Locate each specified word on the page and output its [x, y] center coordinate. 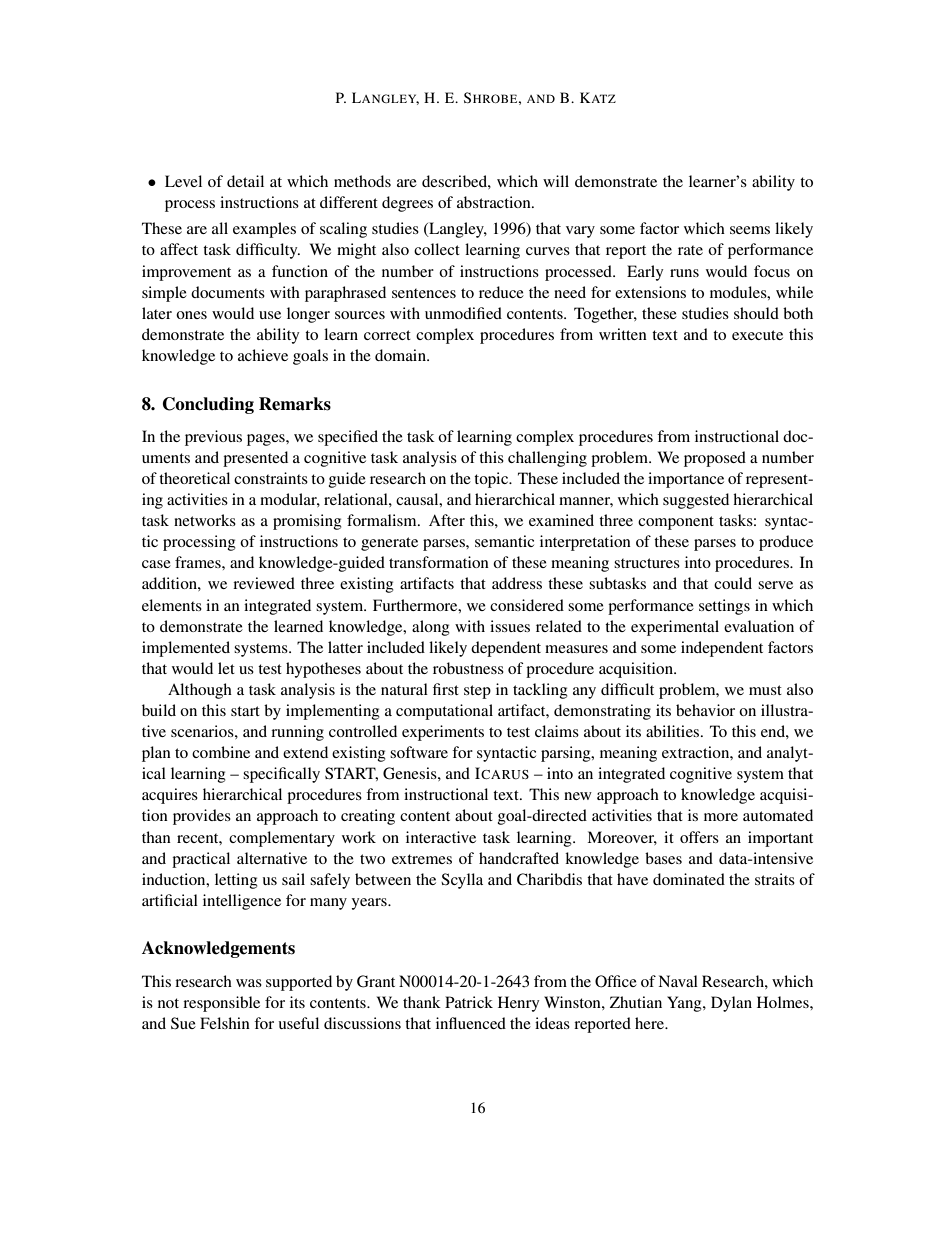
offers [699, 837]
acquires [170, 796]
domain [401, 355]
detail [245, 181]
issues [510, 626]
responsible [221, 1004]
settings [724, 607]
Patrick [469, 1002]
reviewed [264, 583]
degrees [407, 204]
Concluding [208, 405]
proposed [715, 459]
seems [750, 230]
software [419, 752]
